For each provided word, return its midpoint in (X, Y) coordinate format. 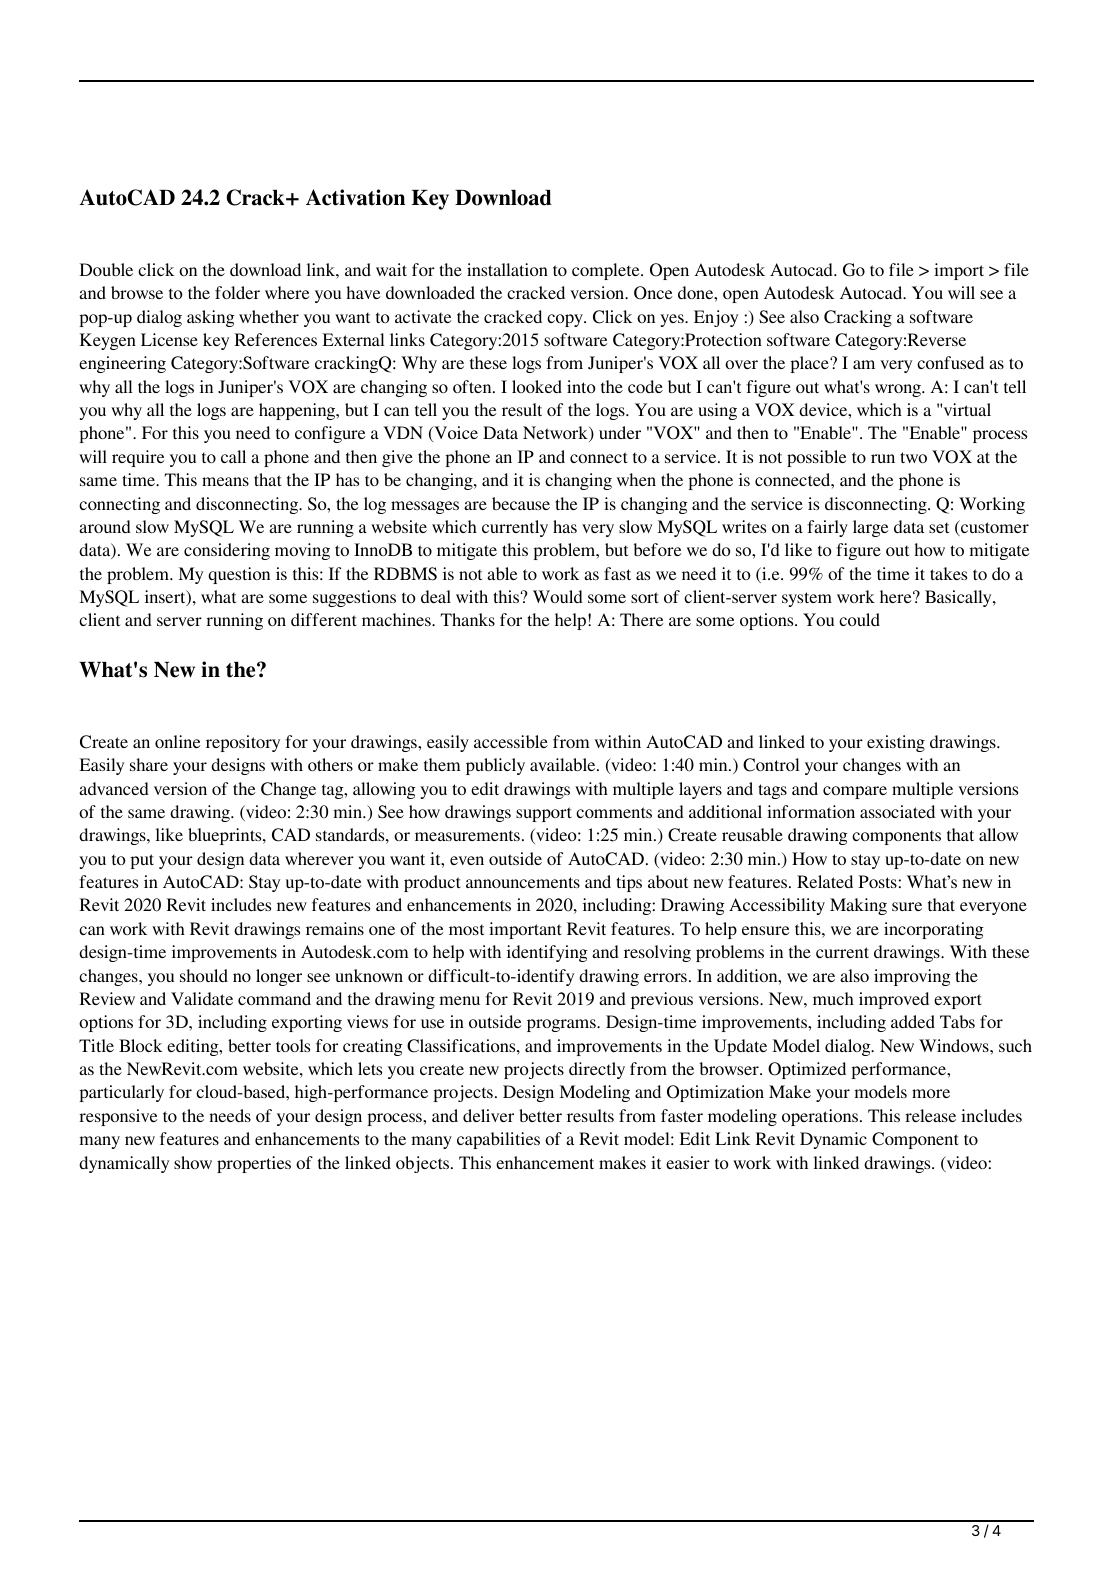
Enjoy (716, 318)
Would (558, 596)
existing (896, 743)
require (138, 458)
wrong (899, 390)
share (149, 764)
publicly (495, 766)
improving (912, 977)
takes (948, 573)
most (466, 929)
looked (537, 386)
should (204, 975)
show (193, 1162)
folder (237, 292)
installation (507, 269)
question (239, 575)
